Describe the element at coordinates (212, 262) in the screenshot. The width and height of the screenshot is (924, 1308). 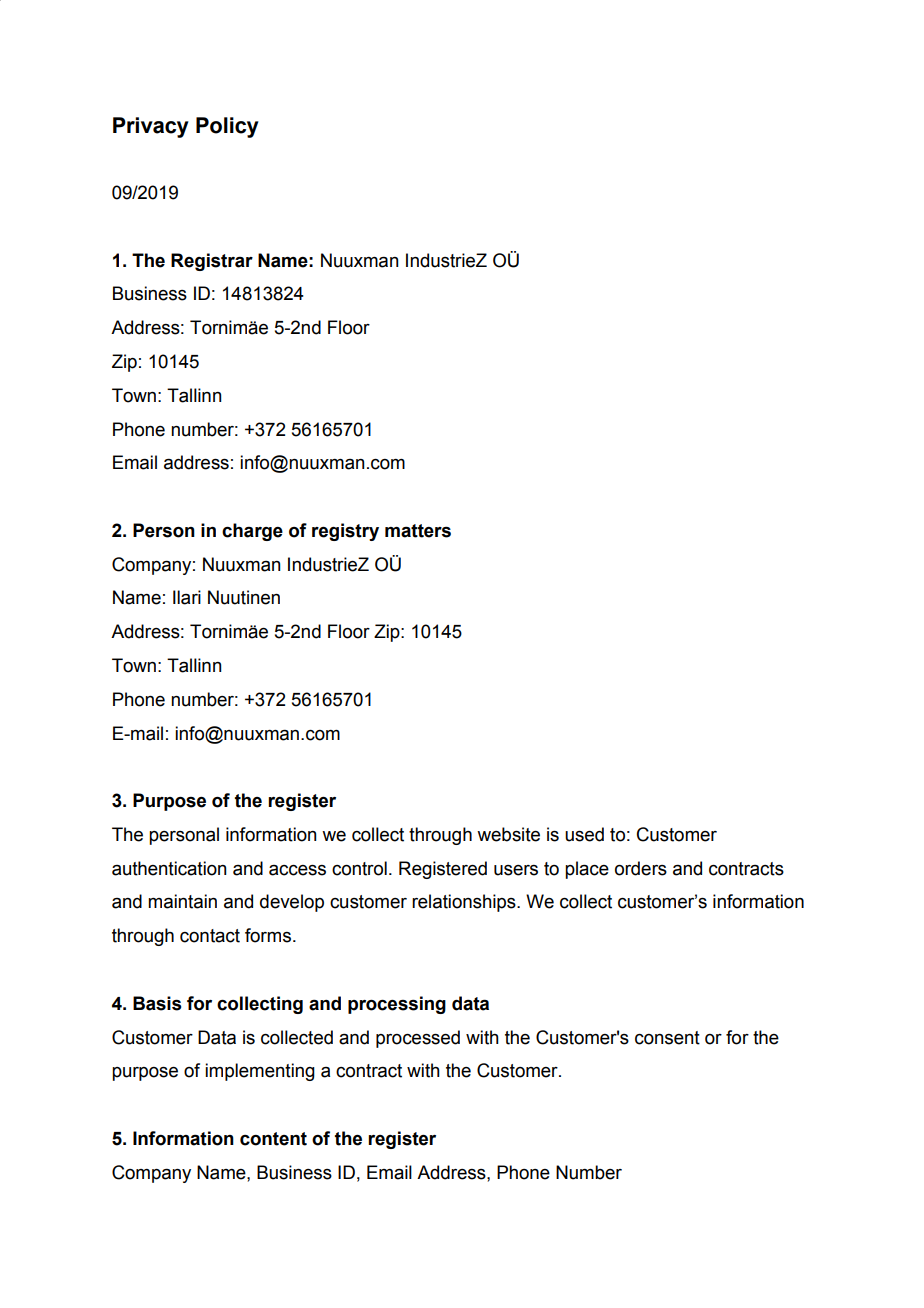
I see `Registrar` at that location.
